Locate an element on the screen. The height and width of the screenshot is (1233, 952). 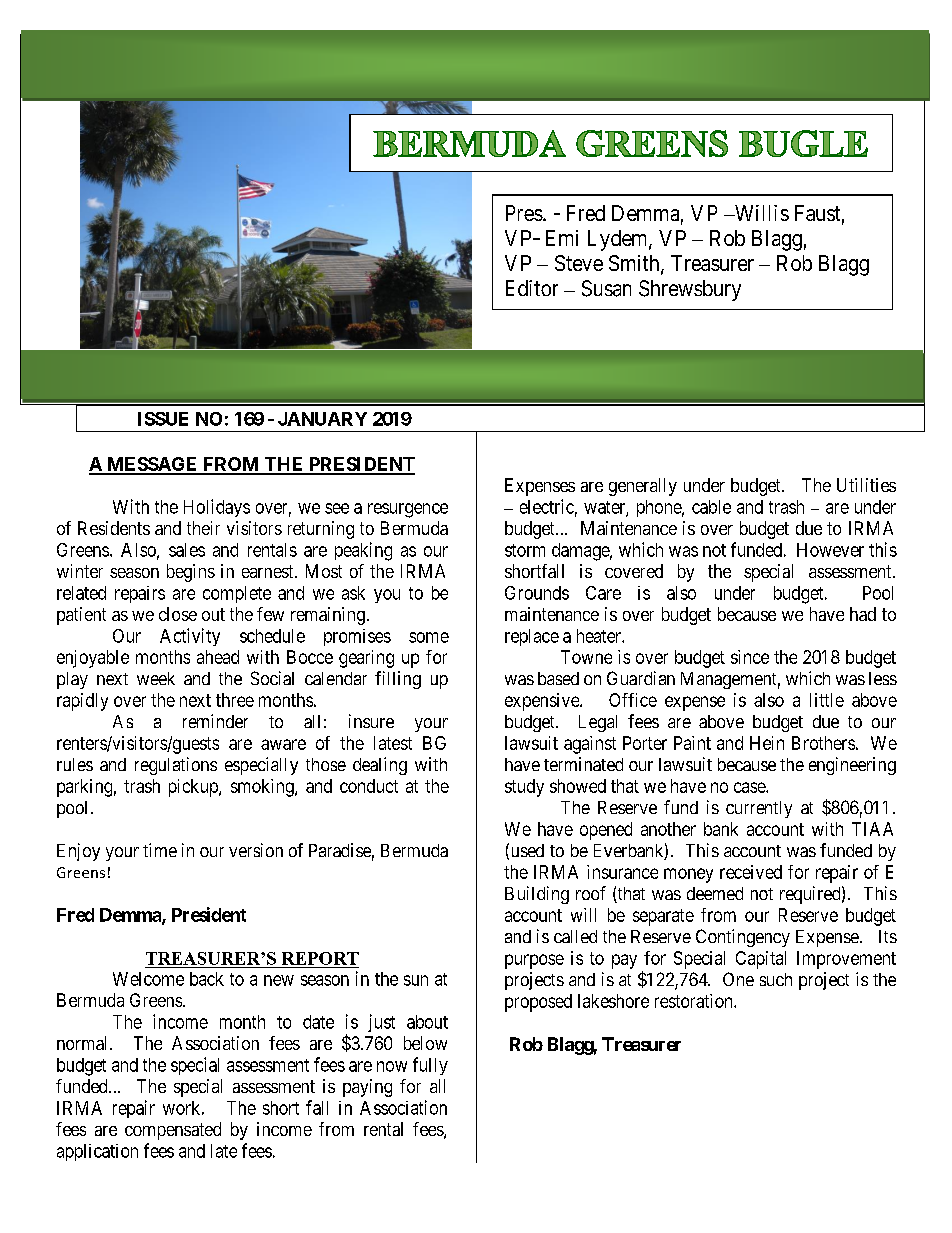
storm is located at coordinates (525, 550).
